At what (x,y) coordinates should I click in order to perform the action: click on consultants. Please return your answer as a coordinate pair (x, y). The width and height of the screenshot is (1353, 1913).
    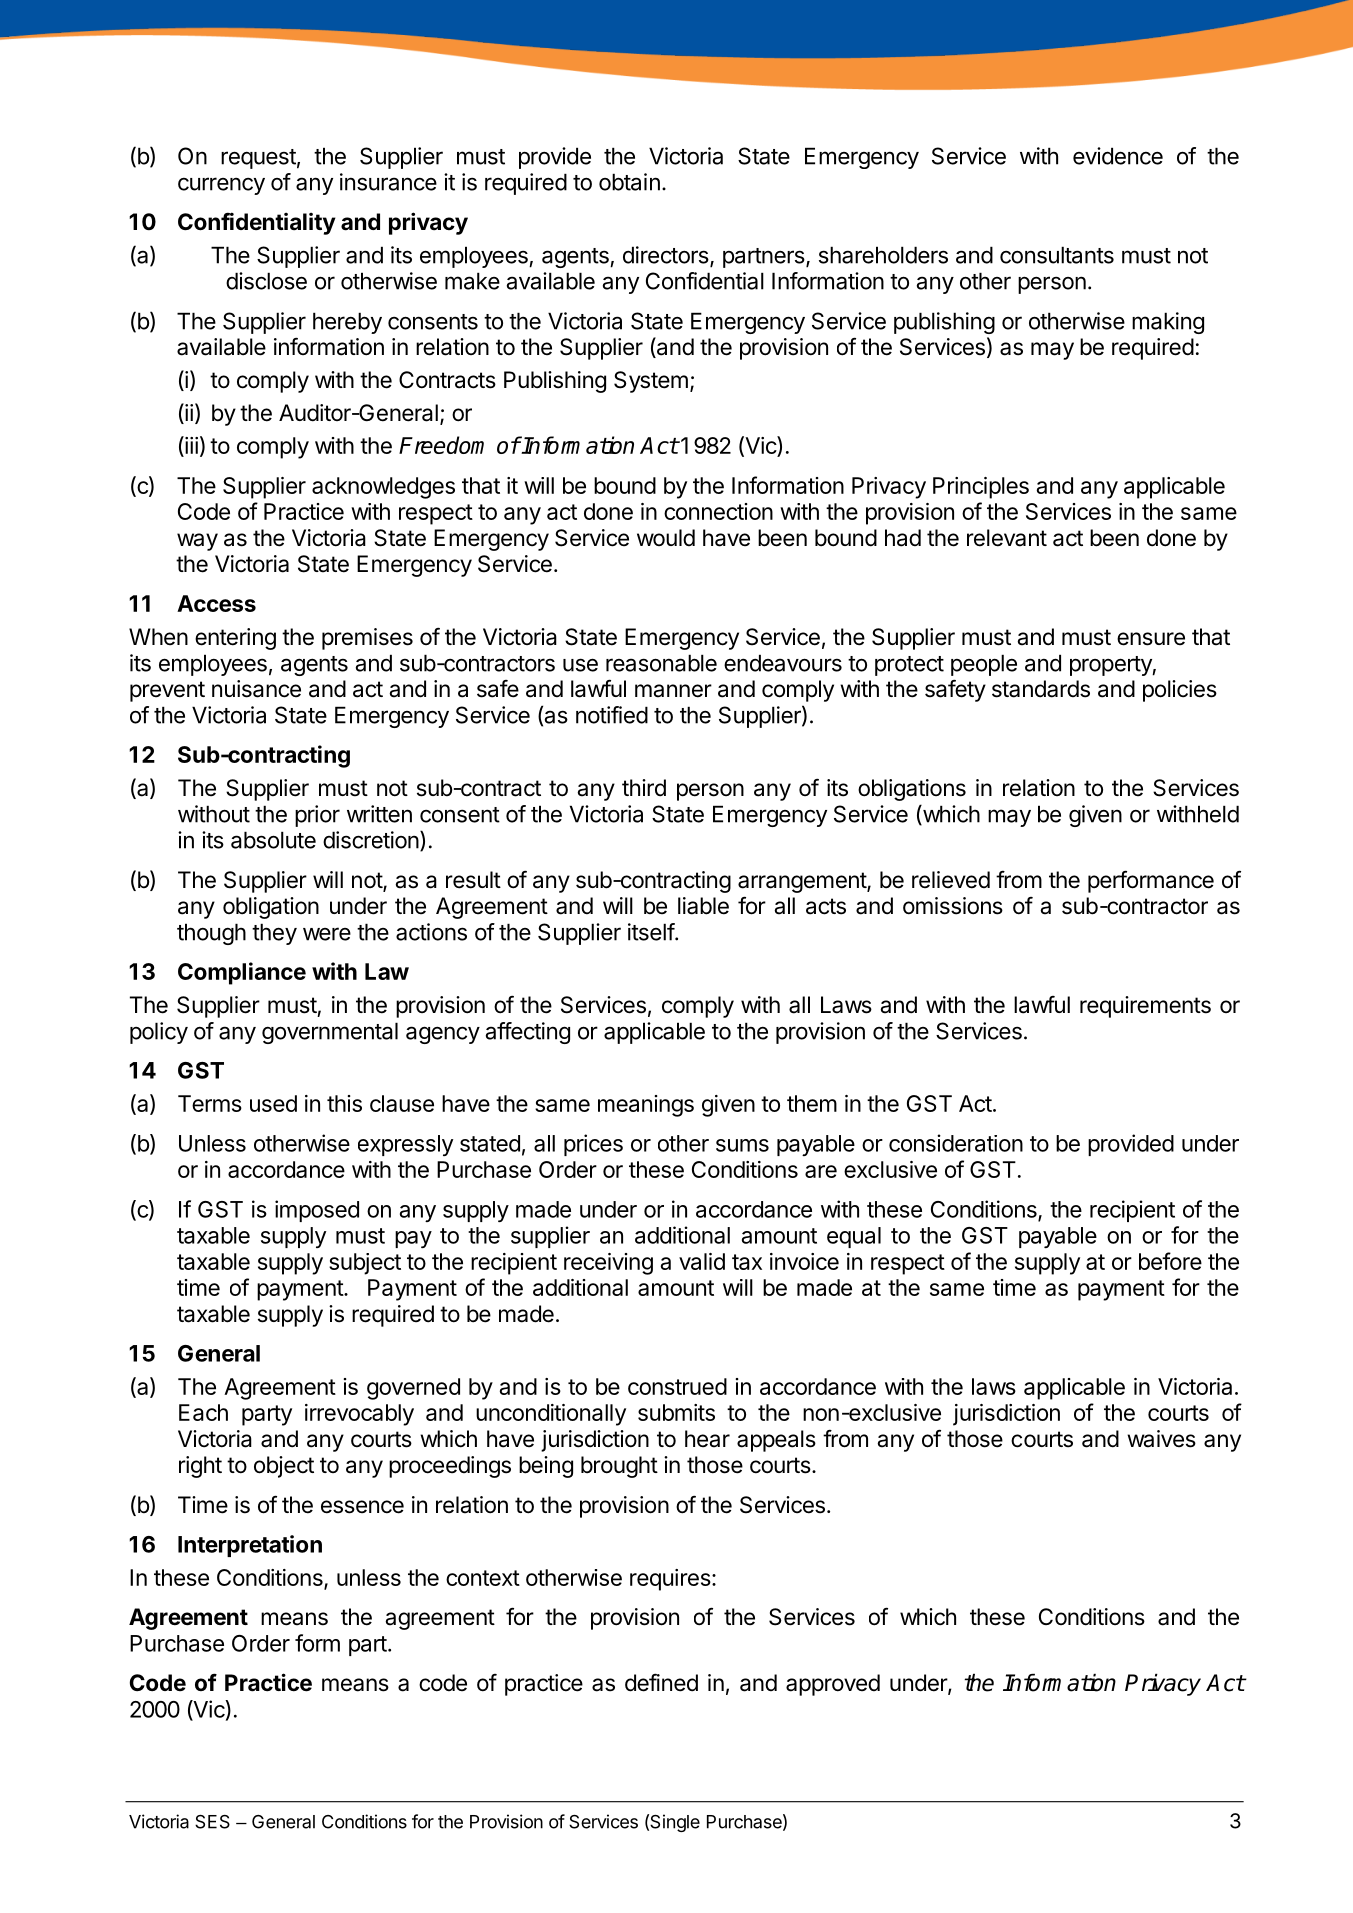
    Looking at the image, I should click on (1057, 255).
